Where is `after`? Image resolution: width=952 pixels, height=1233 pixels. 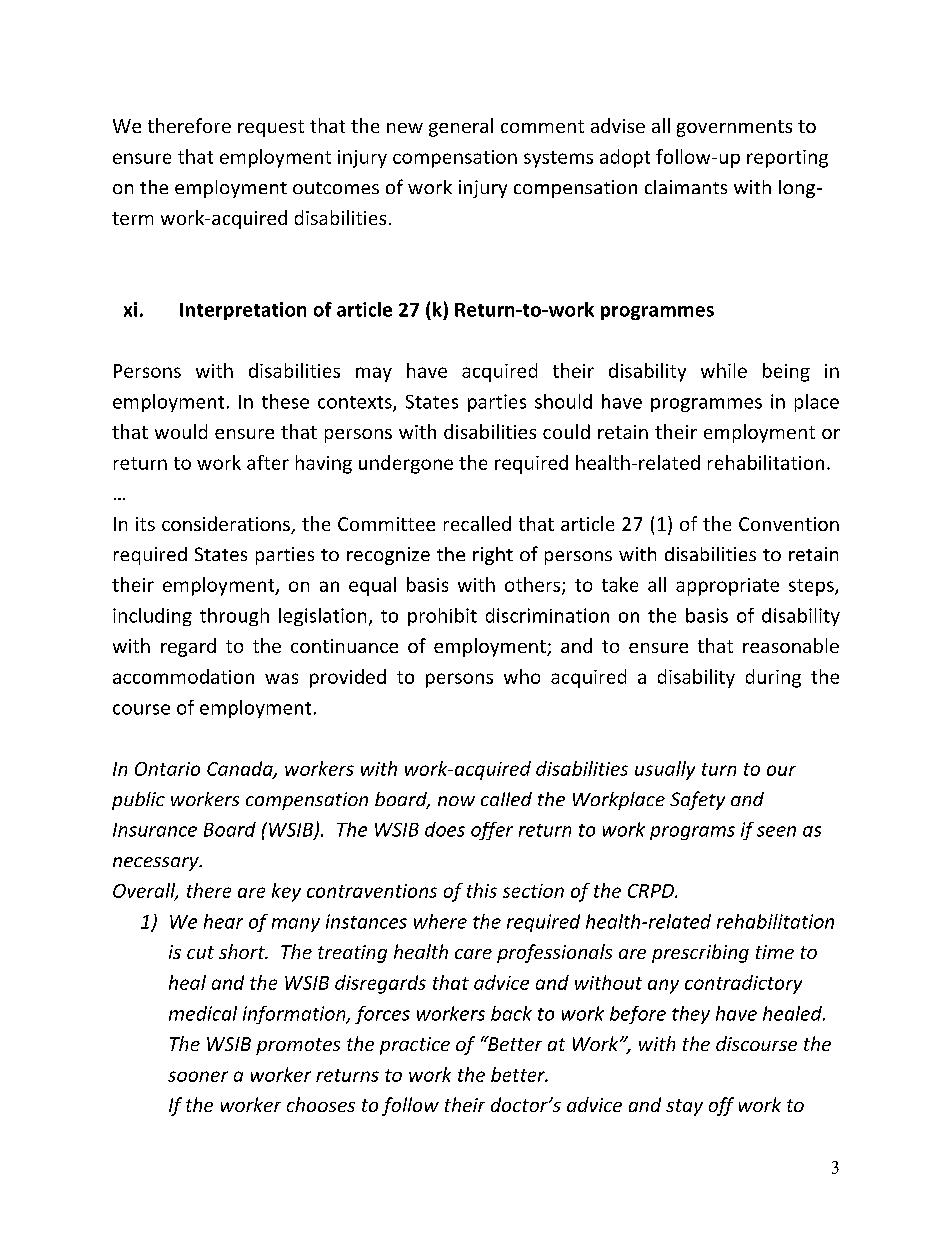 after is located at coordinates (268, 462).
